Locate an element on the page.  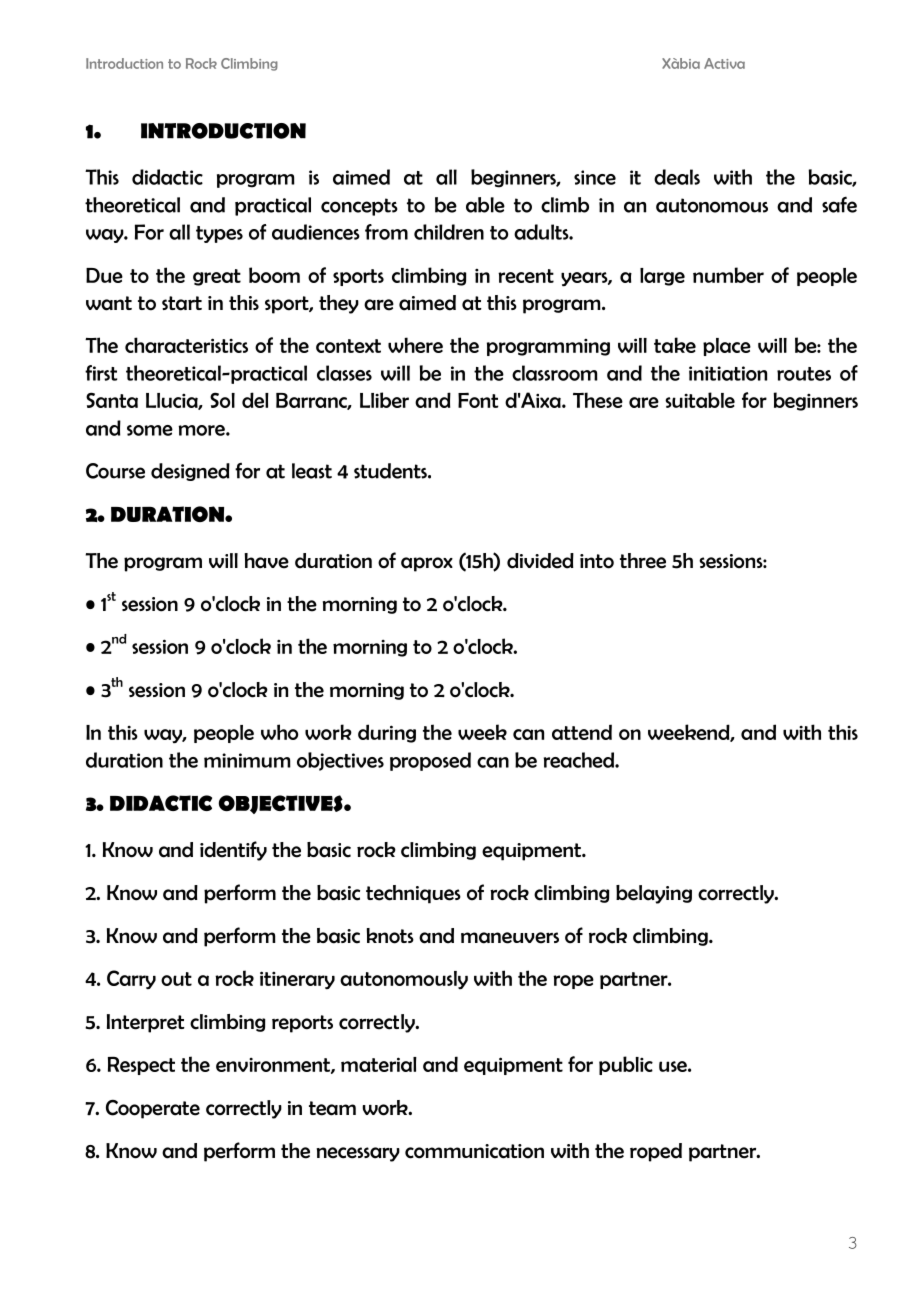
deals is located at coordinates (677, 177).
